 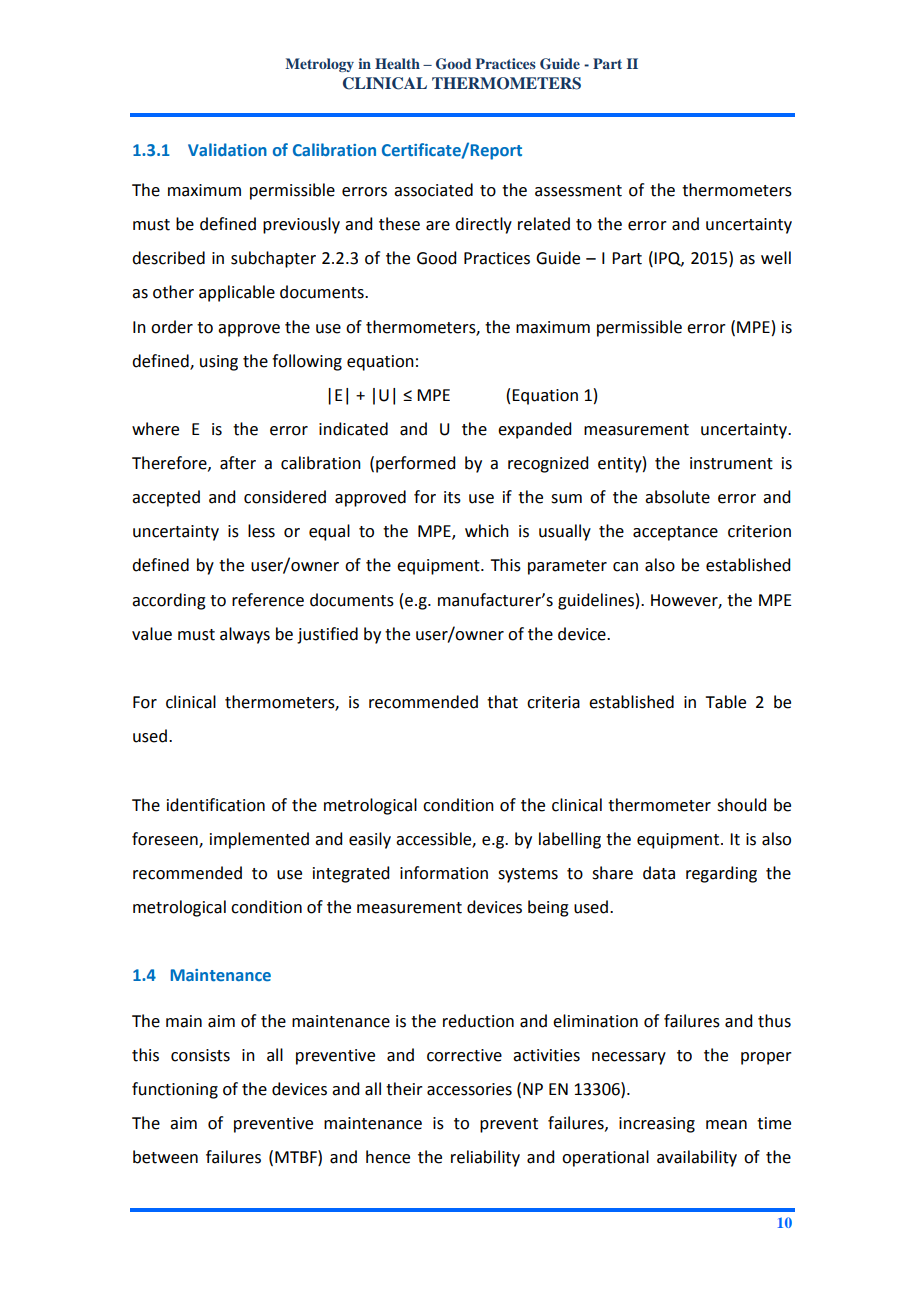 I want to click on always, so click(x=245, y=635).
